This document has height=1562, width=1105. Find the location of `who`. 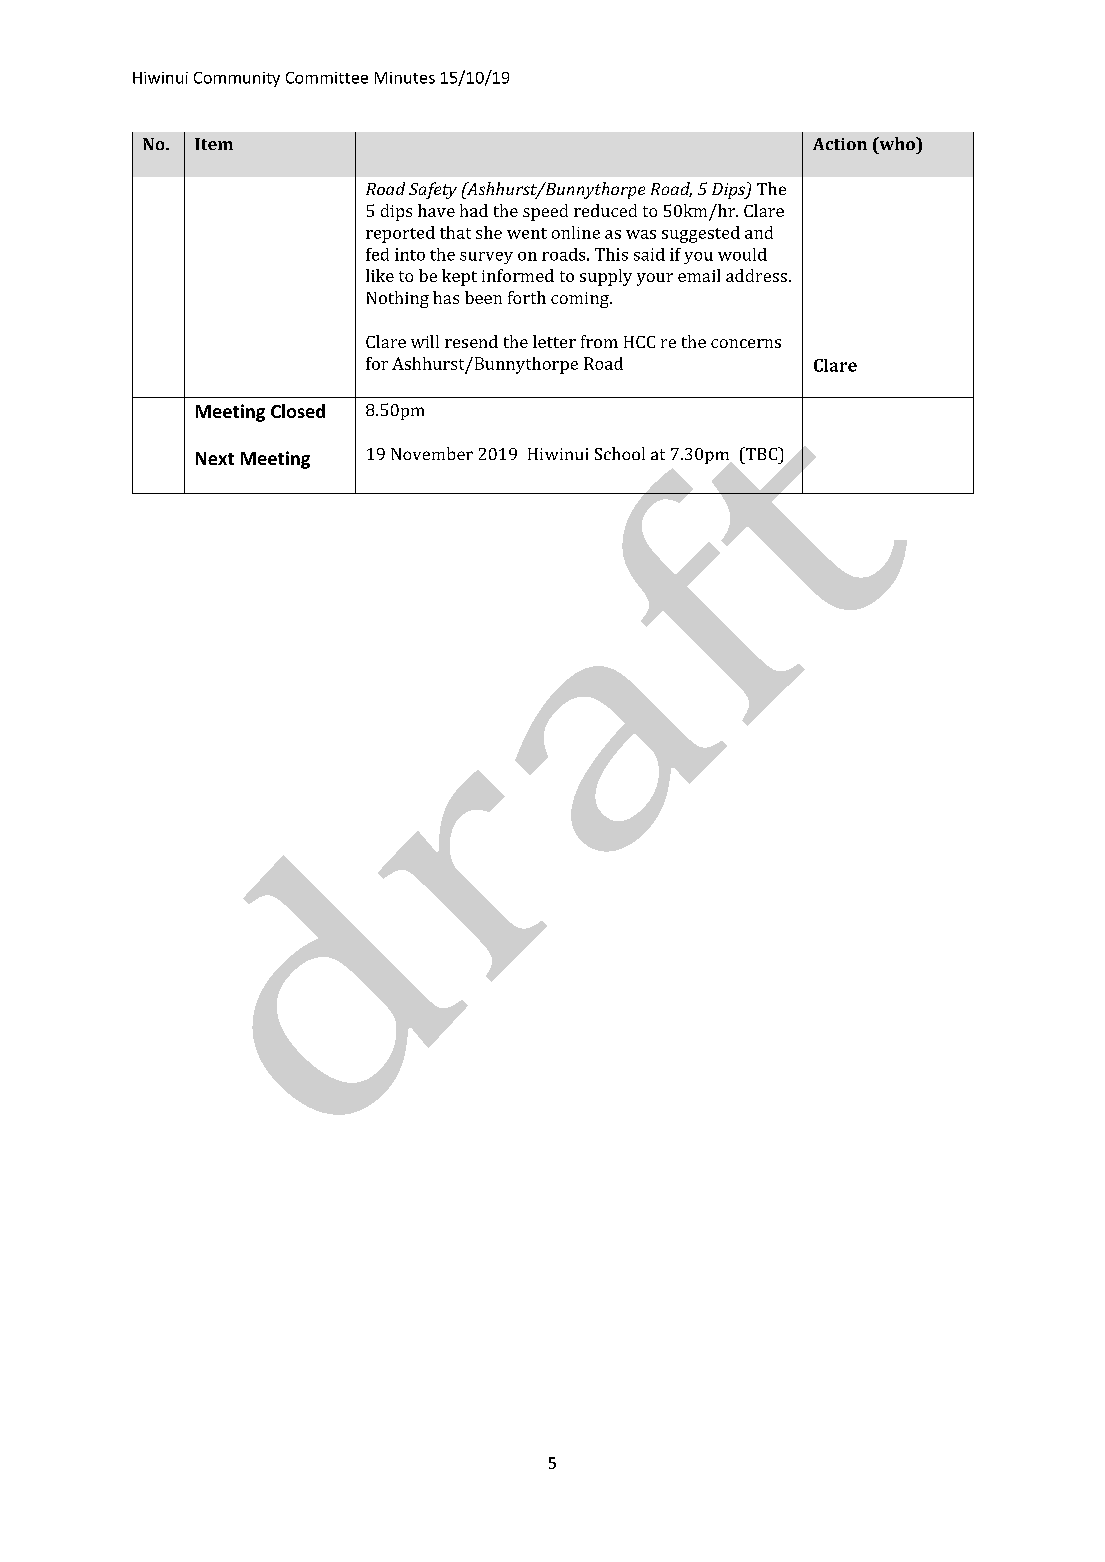

who is located at coordinates (897, 143).
